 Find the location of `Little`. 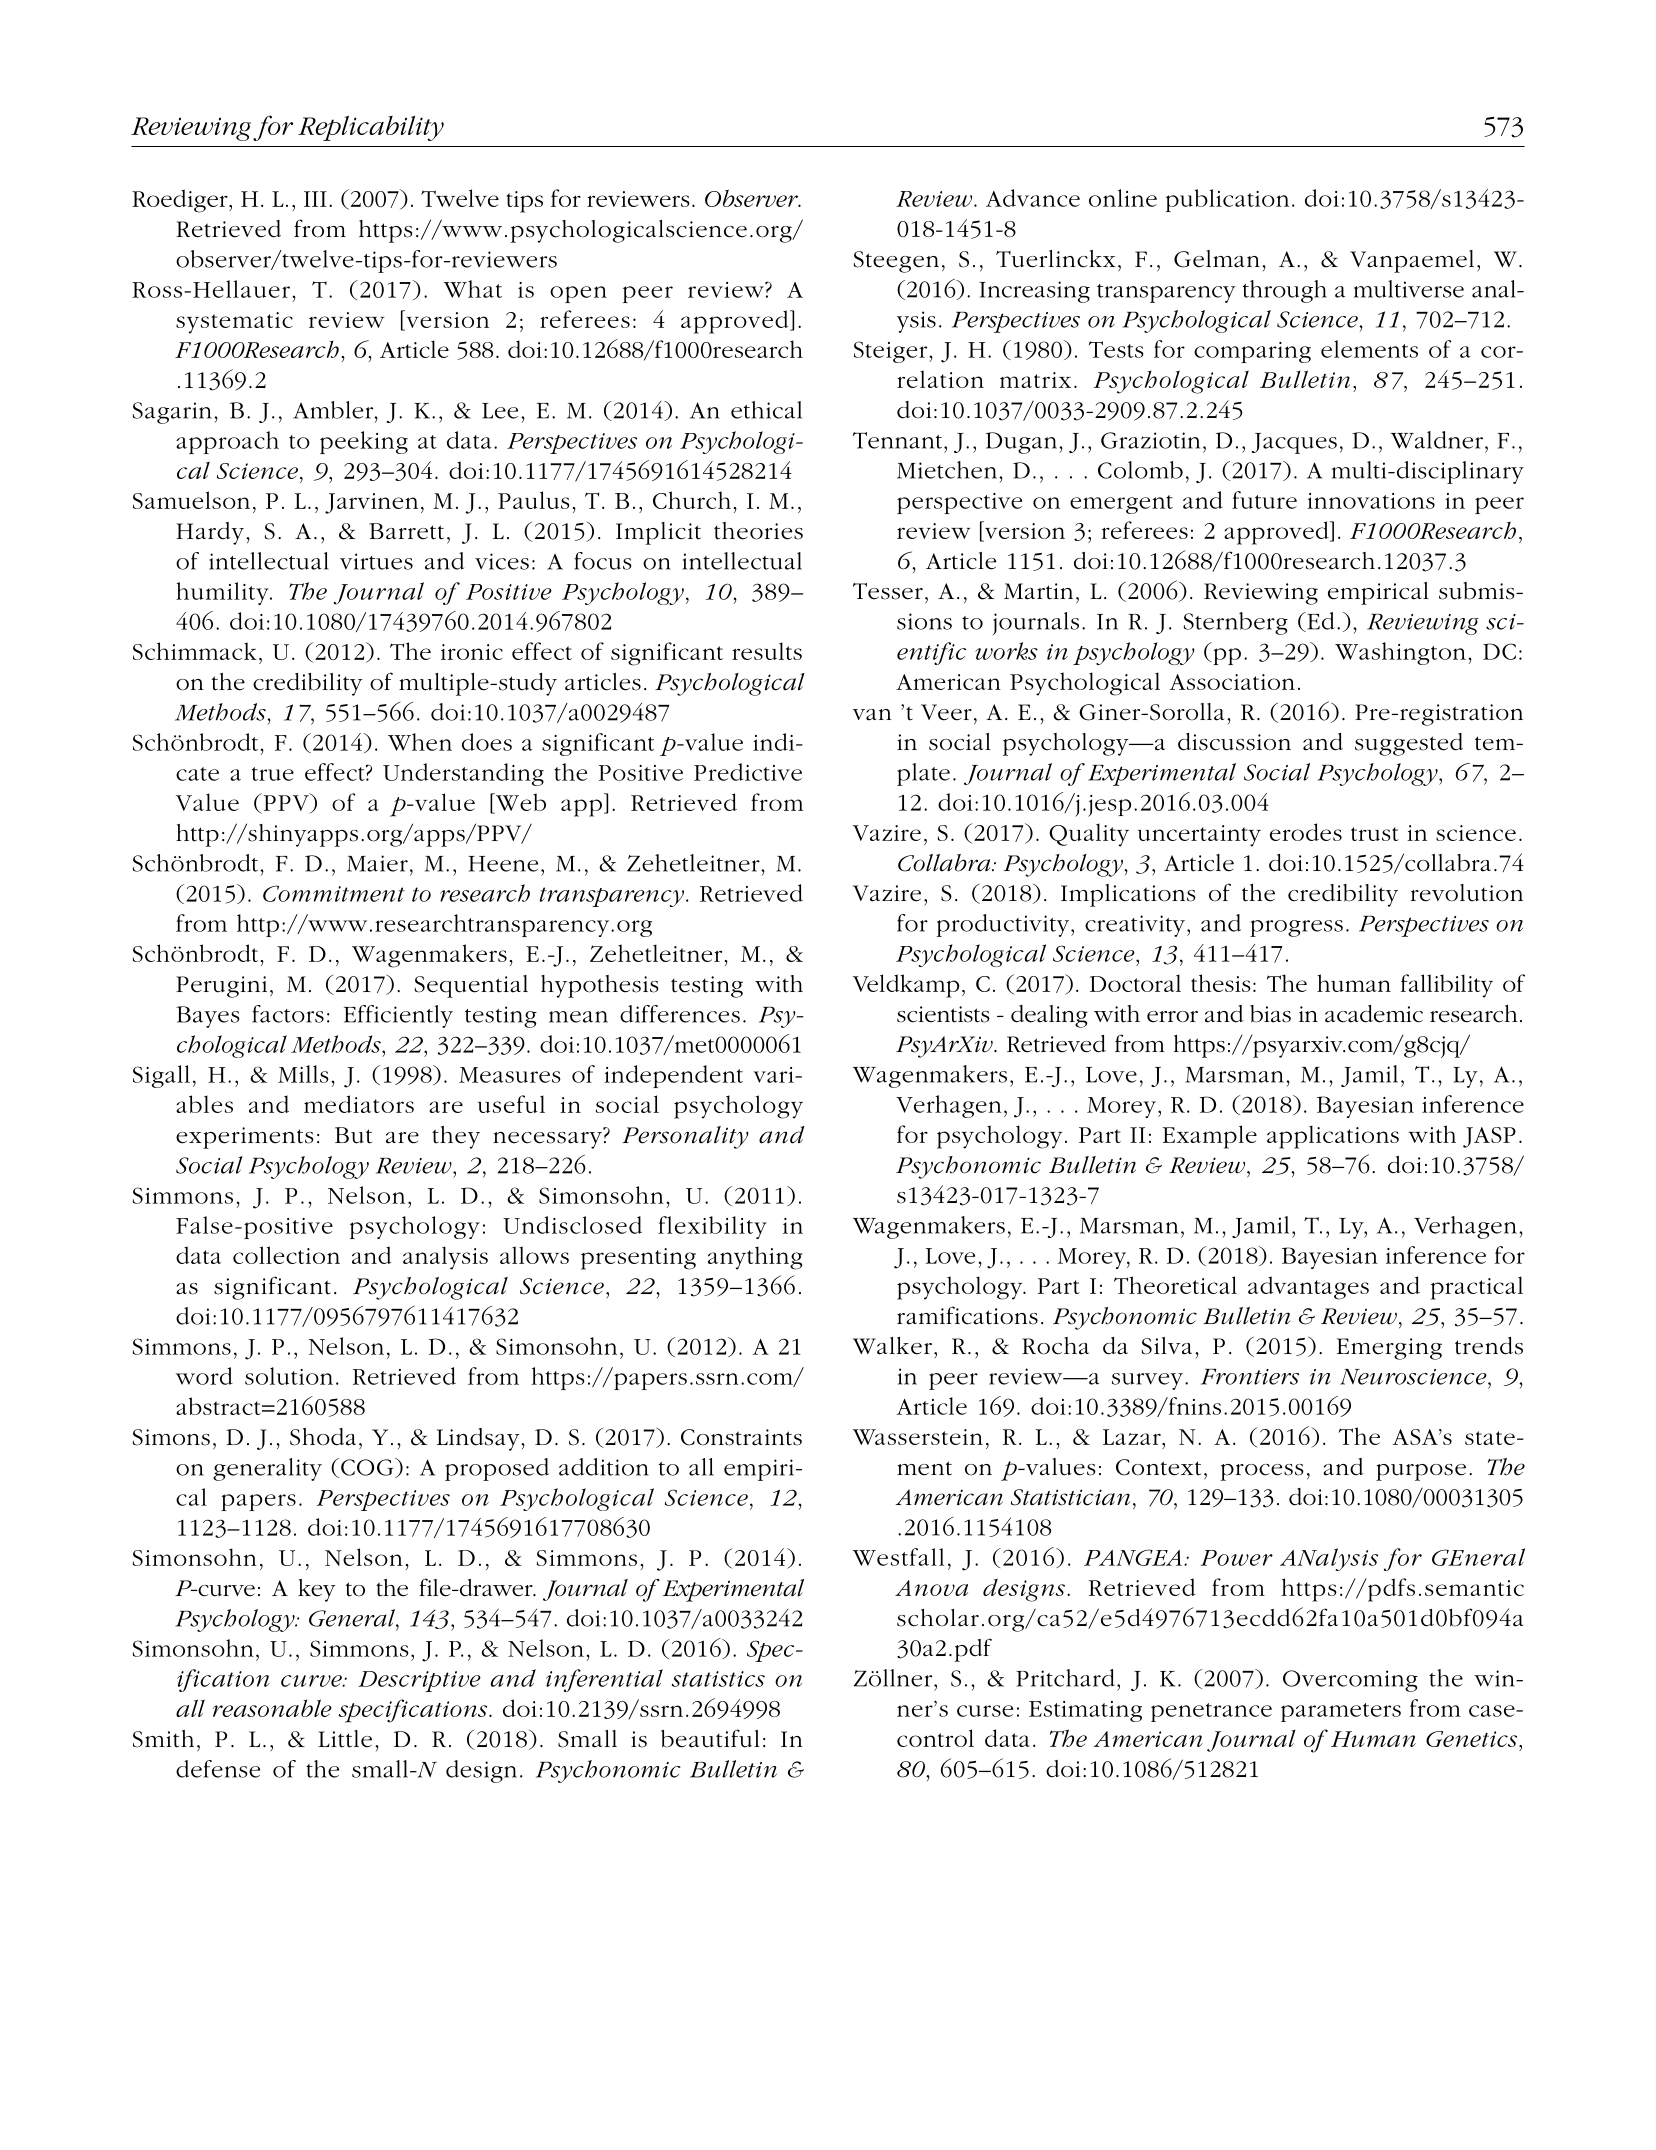

Little is located at coordinates (345, 1739).
